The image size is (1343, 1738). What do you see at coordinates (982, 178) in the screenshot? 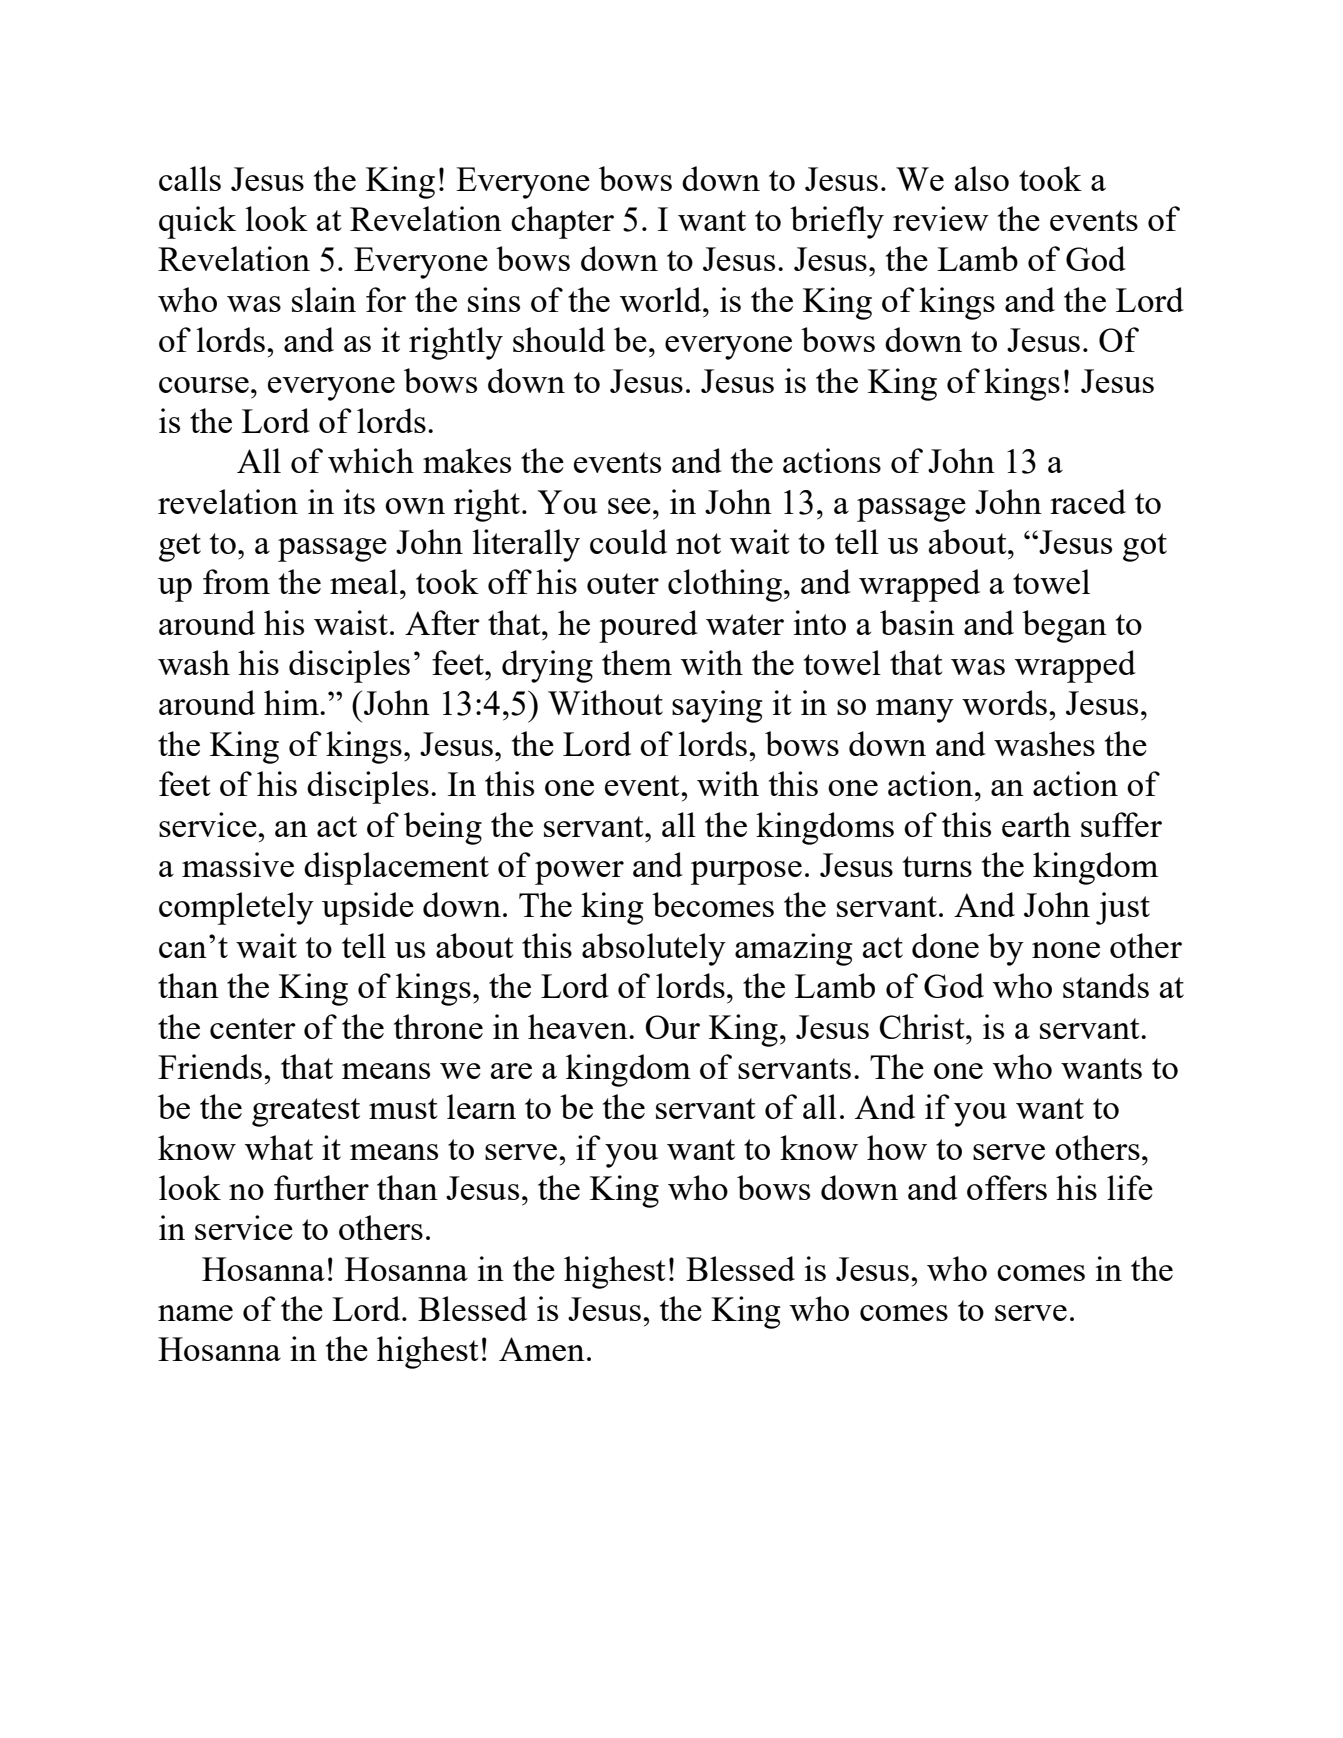
I see `also` at bounding box center [982, 178].
